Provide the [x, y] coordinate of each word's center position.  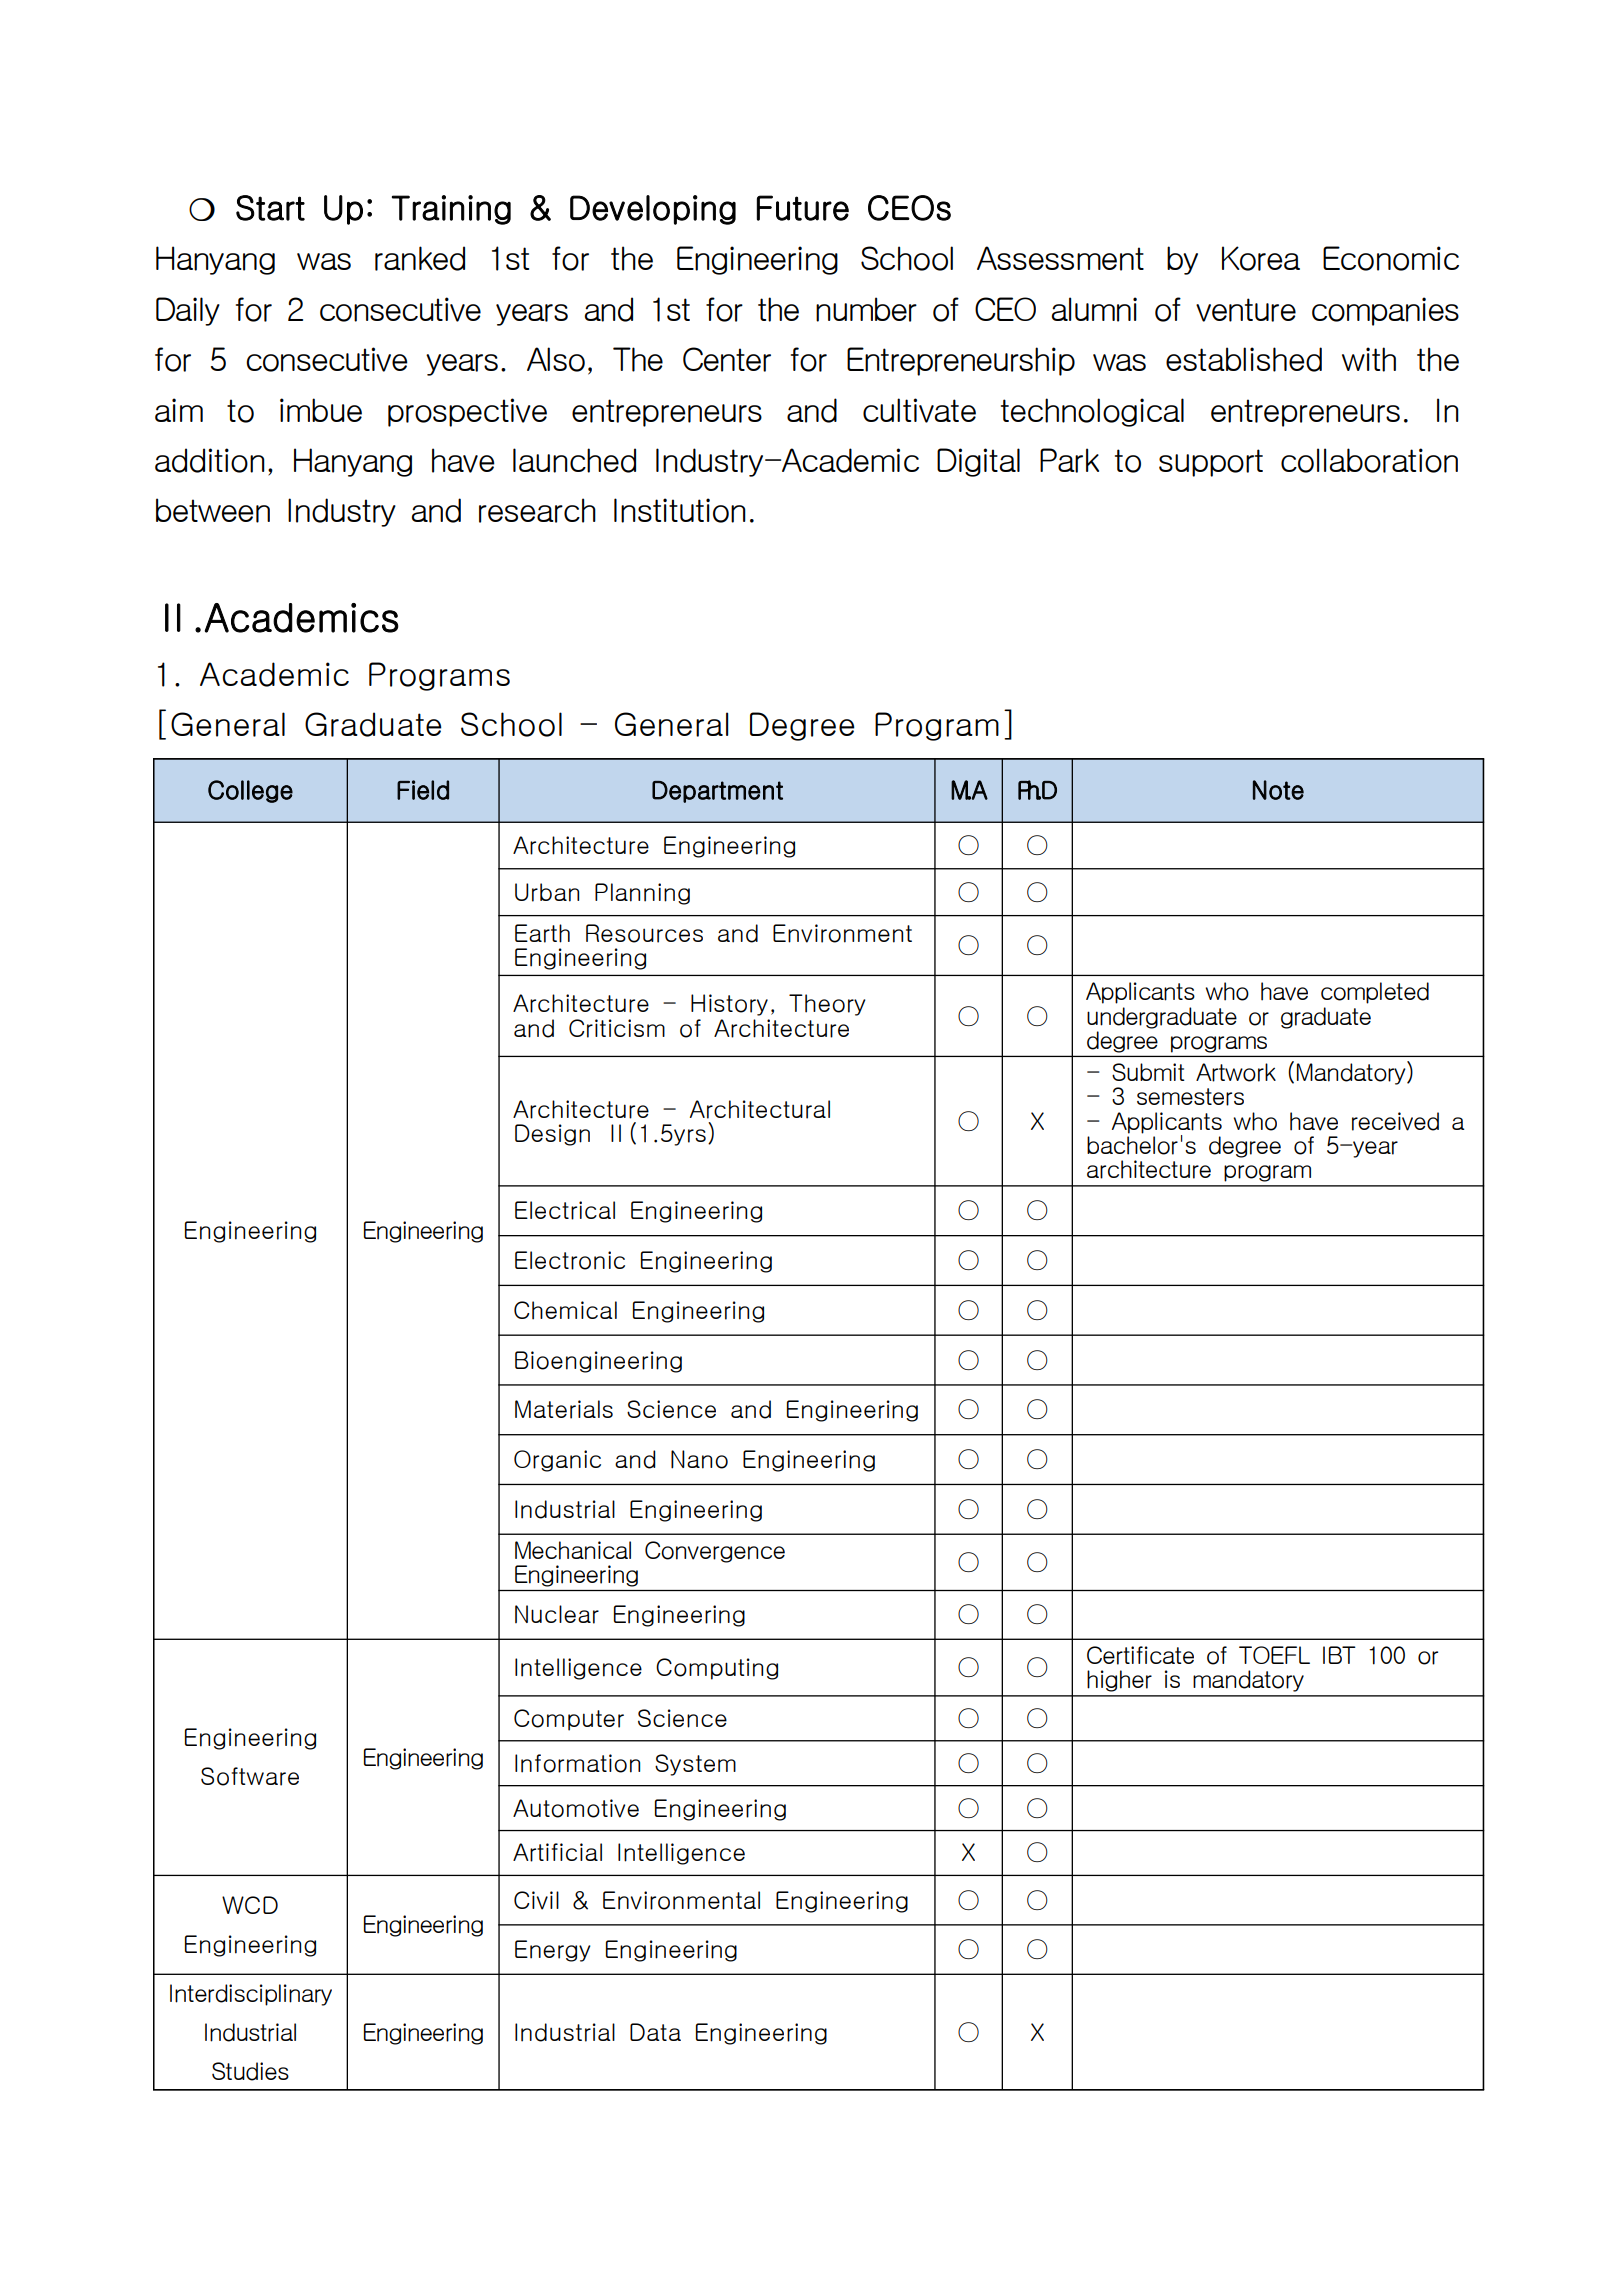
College [250, 791]
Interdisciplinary [251, 1995]
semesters [1190, 1097]
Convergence [715, 1552]
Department [717, 792]
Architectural [760, 1109]
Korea [1261, 258]
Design [552, 1135]
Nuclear [557, 1614]
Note [1278, 790]
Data [655, 2032]
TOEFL [1274, 1655]
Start [270, 208]
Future [803, 208]
